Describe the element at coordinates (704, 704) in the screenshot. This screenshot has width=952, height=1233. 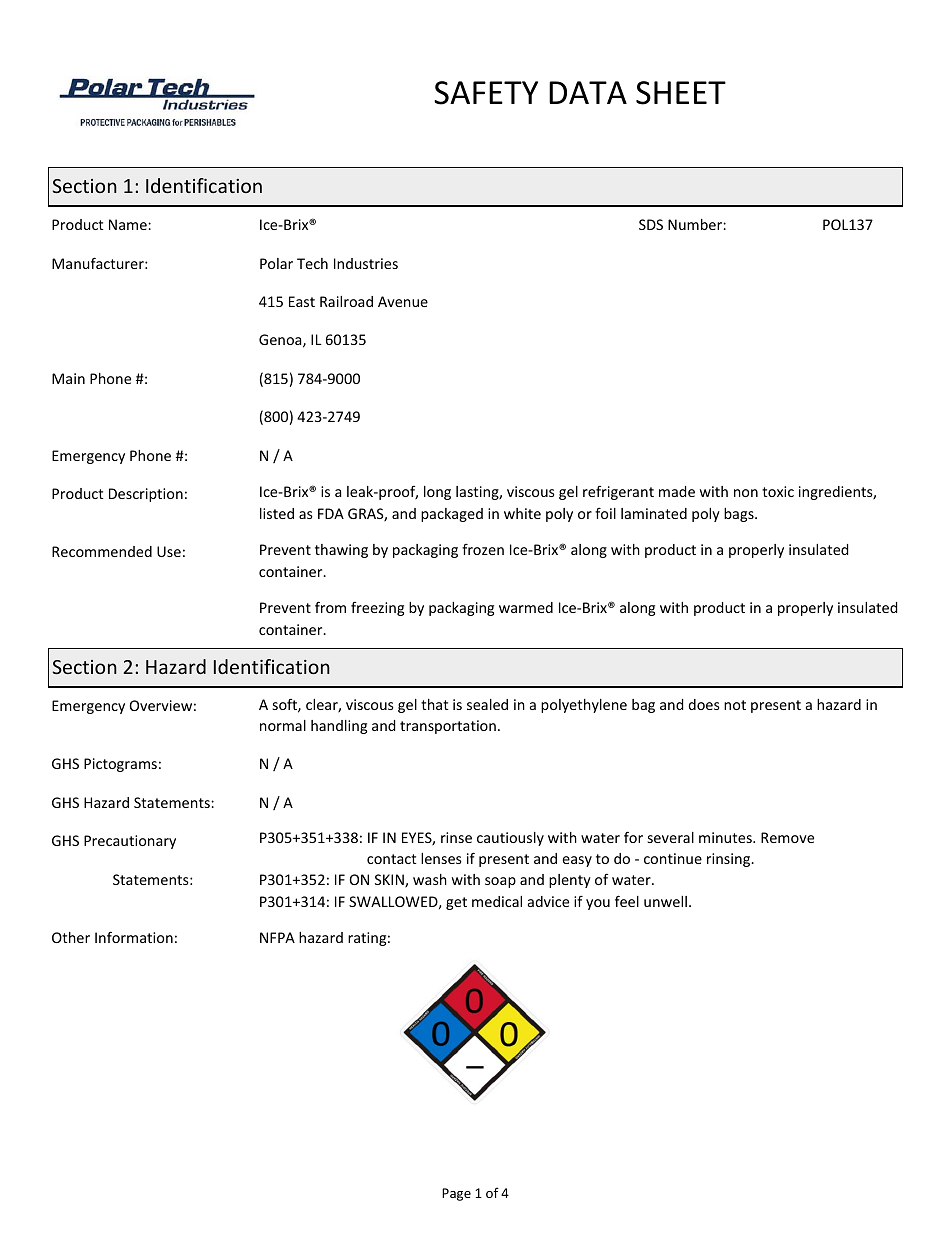
I see `does` at that location.
